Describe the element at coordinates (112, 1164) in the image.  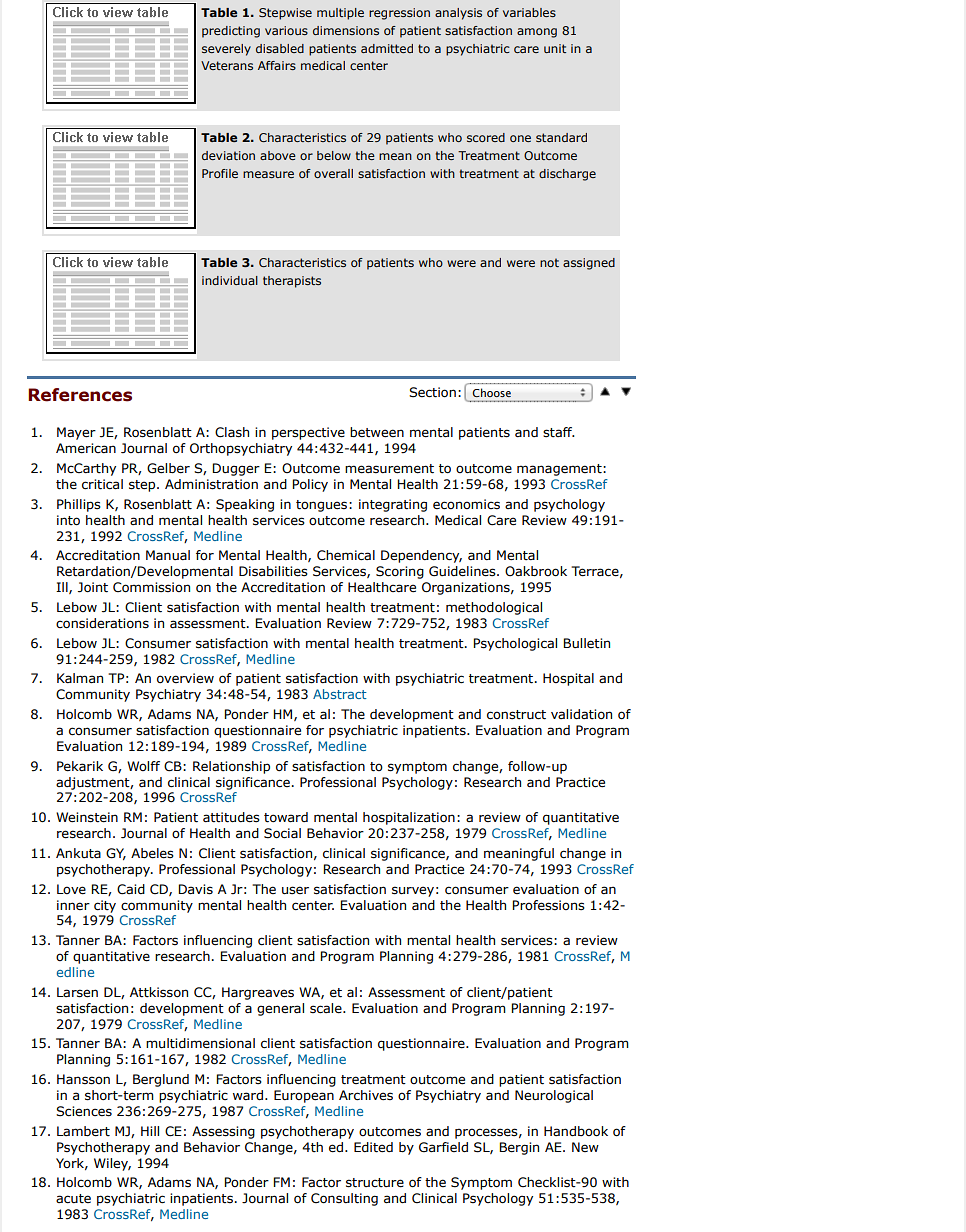
I see `Wiley` at that location.
